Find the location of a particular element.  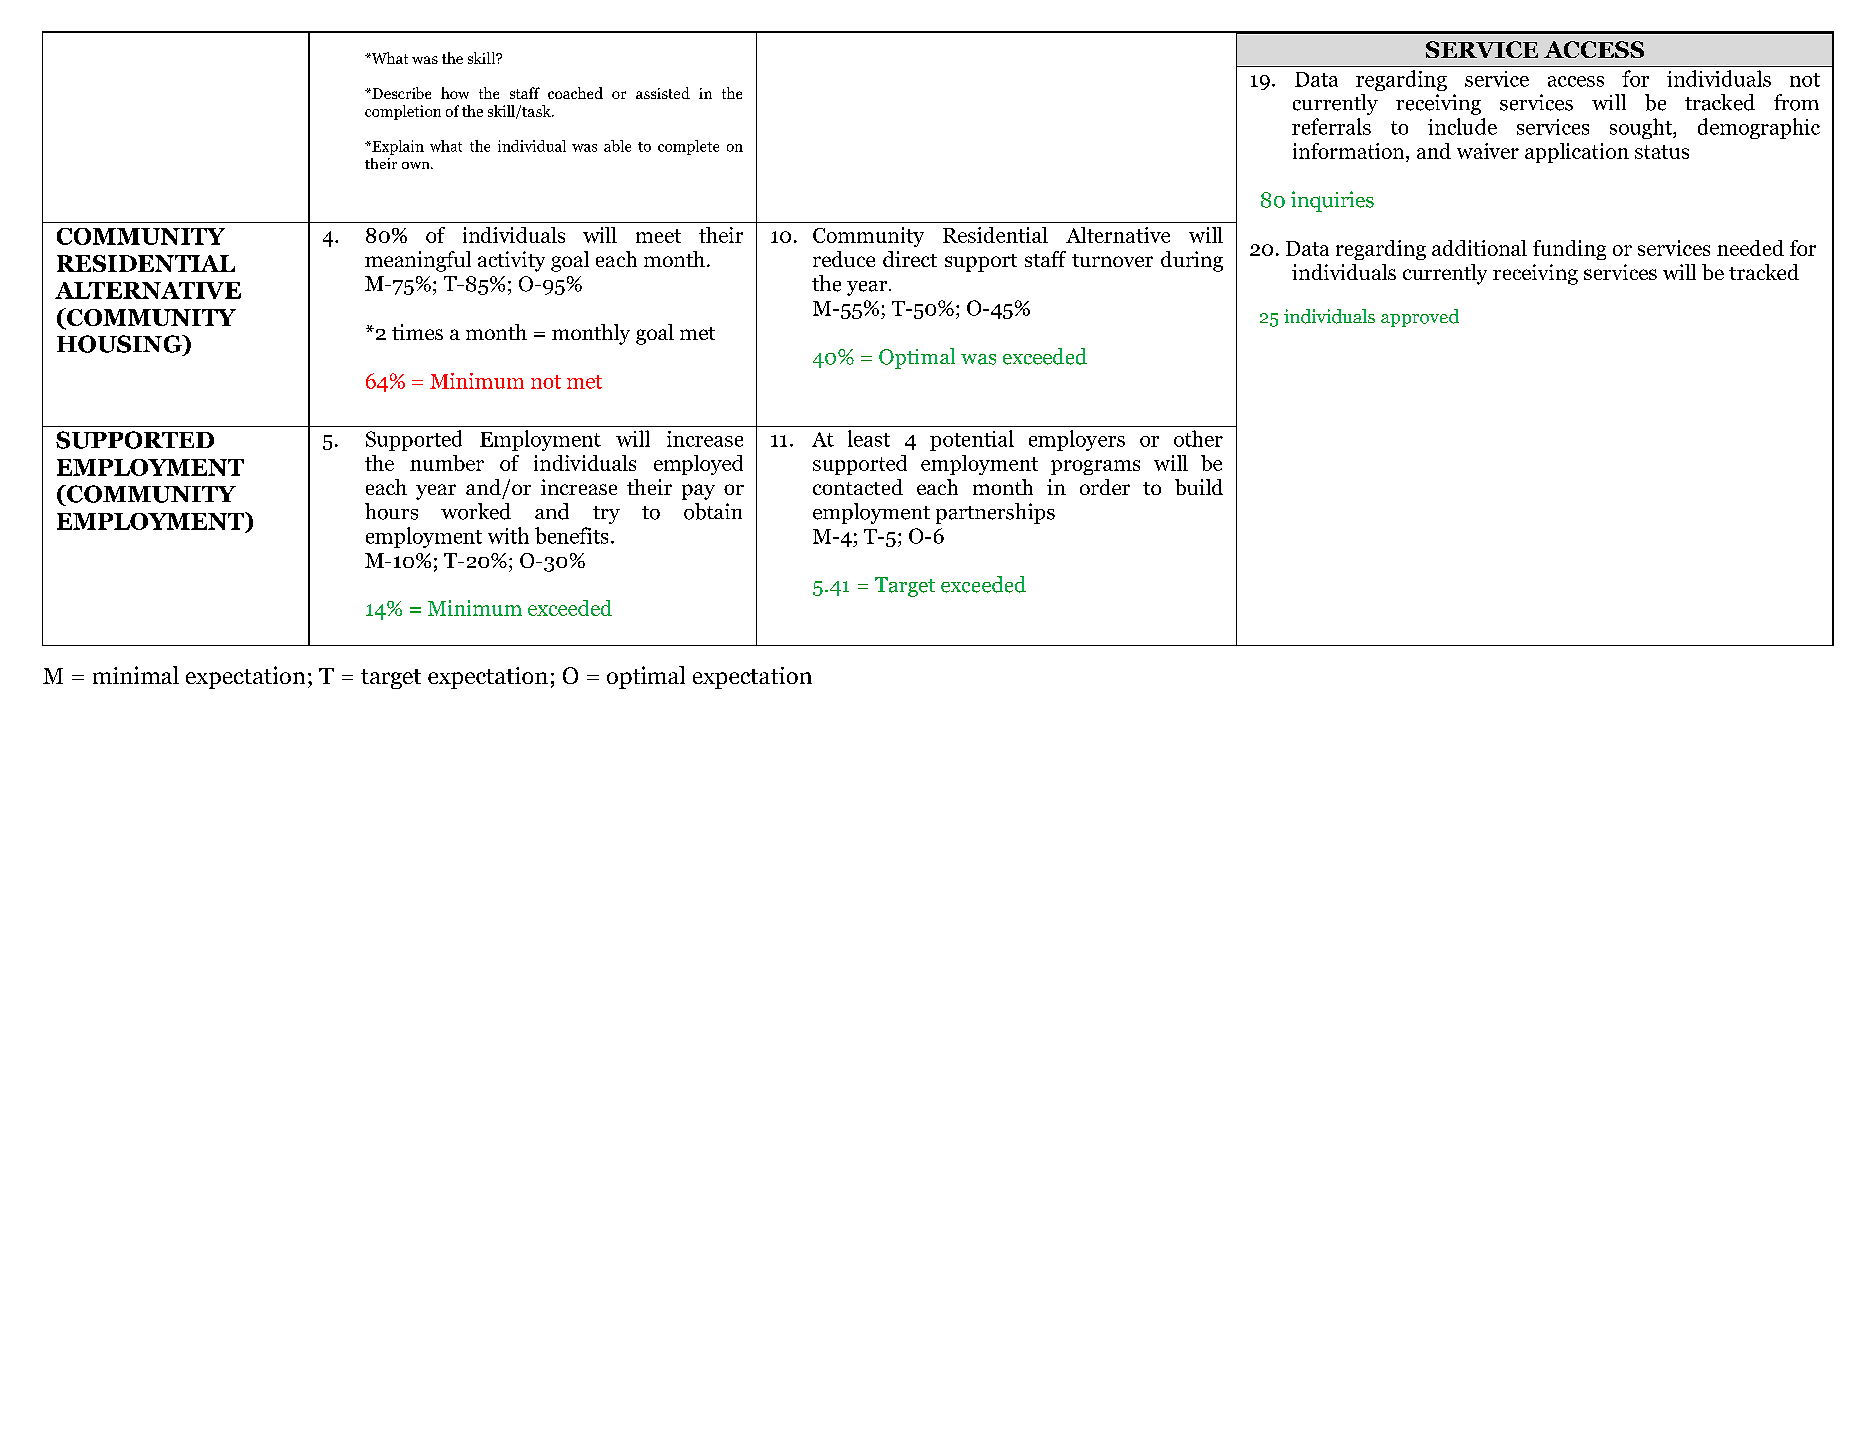

hours is located at coordinates (391, 511).
